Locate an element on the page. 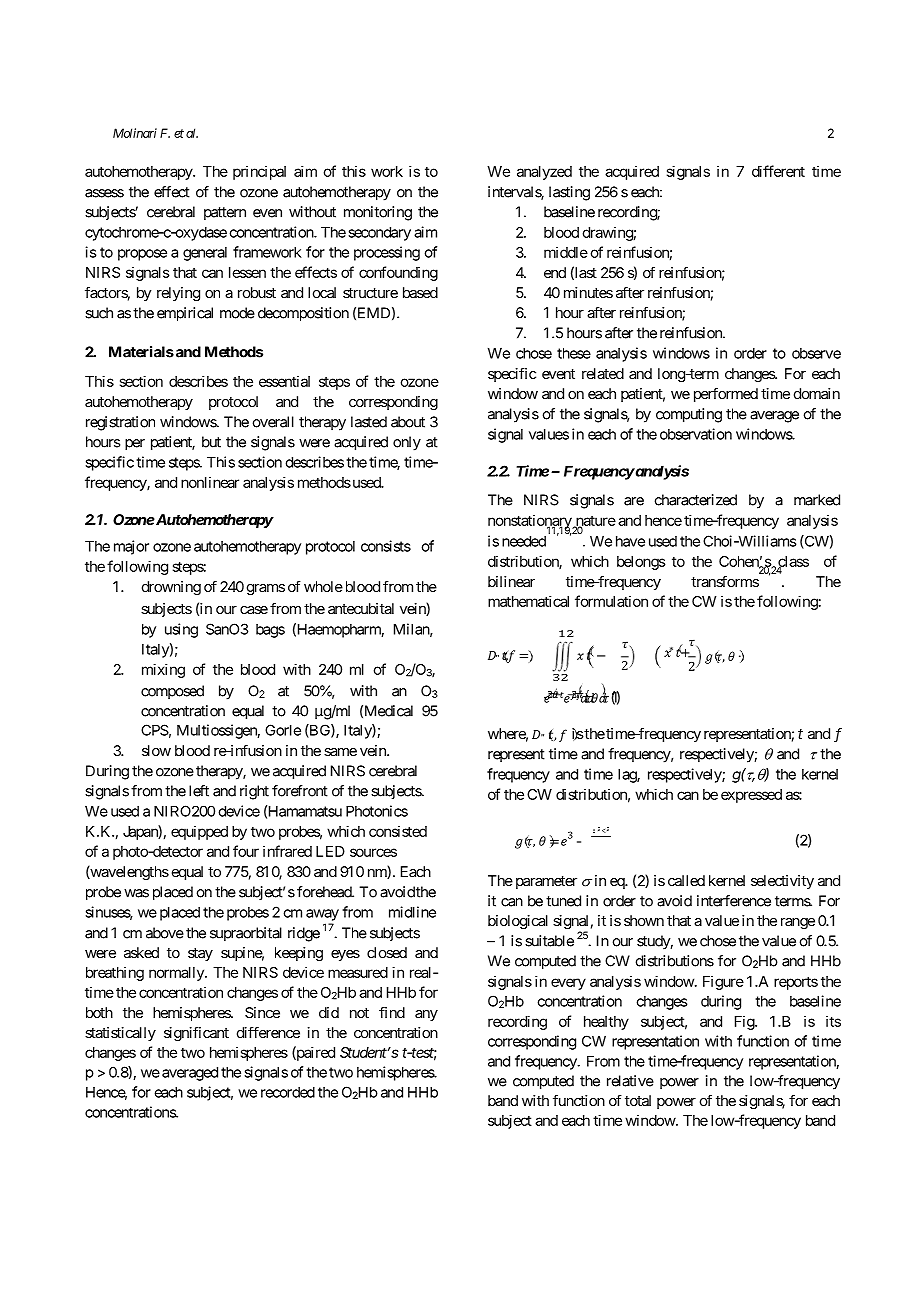 The width and height of the page is (924, 1309). nonlinear is located at coordinates (210, 482).
